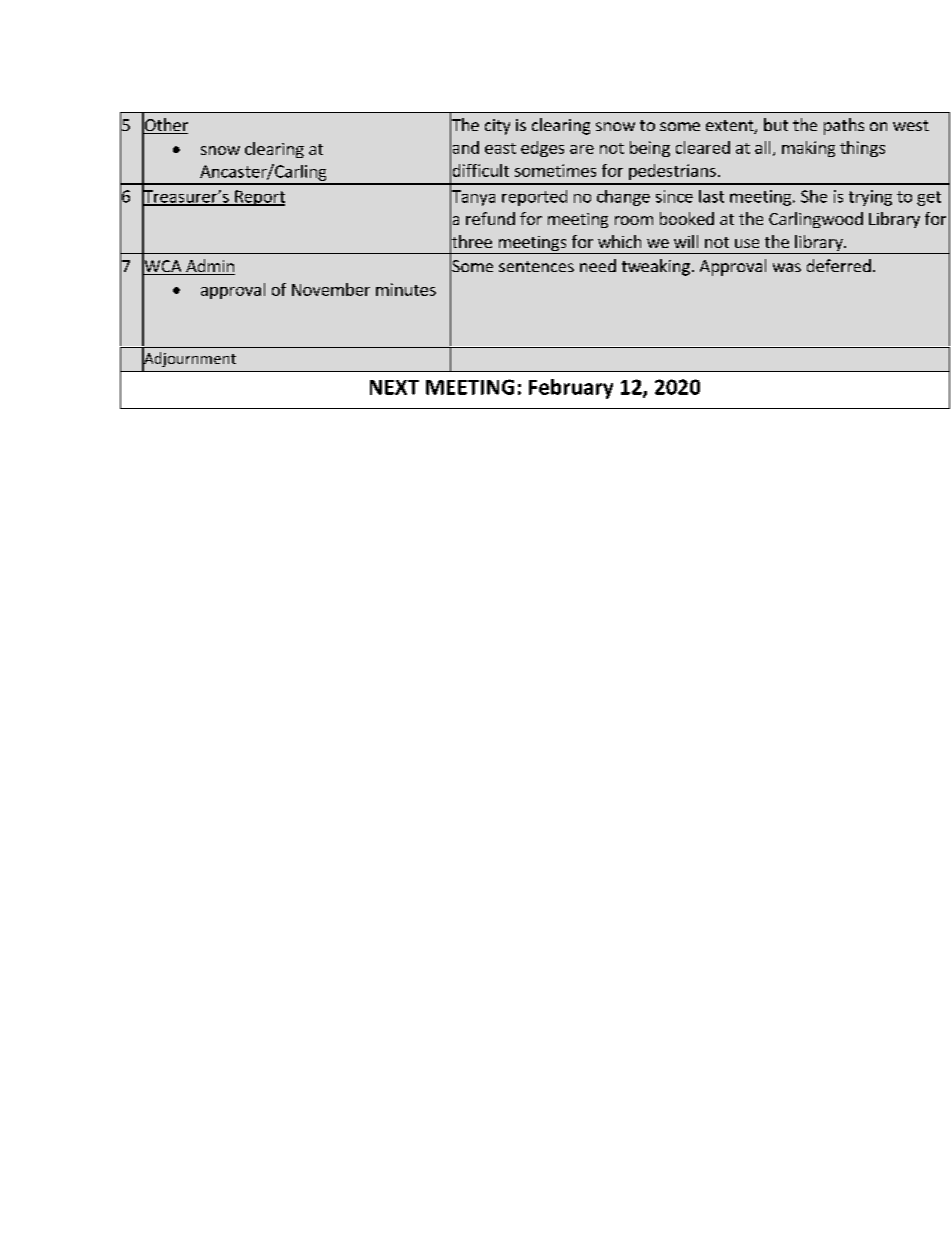 The height and width of the screenshot is (1233, 952). What do you see at coordinates (598, 265) in the screenshot?
I see `need` at bounding box center [598, 265].
